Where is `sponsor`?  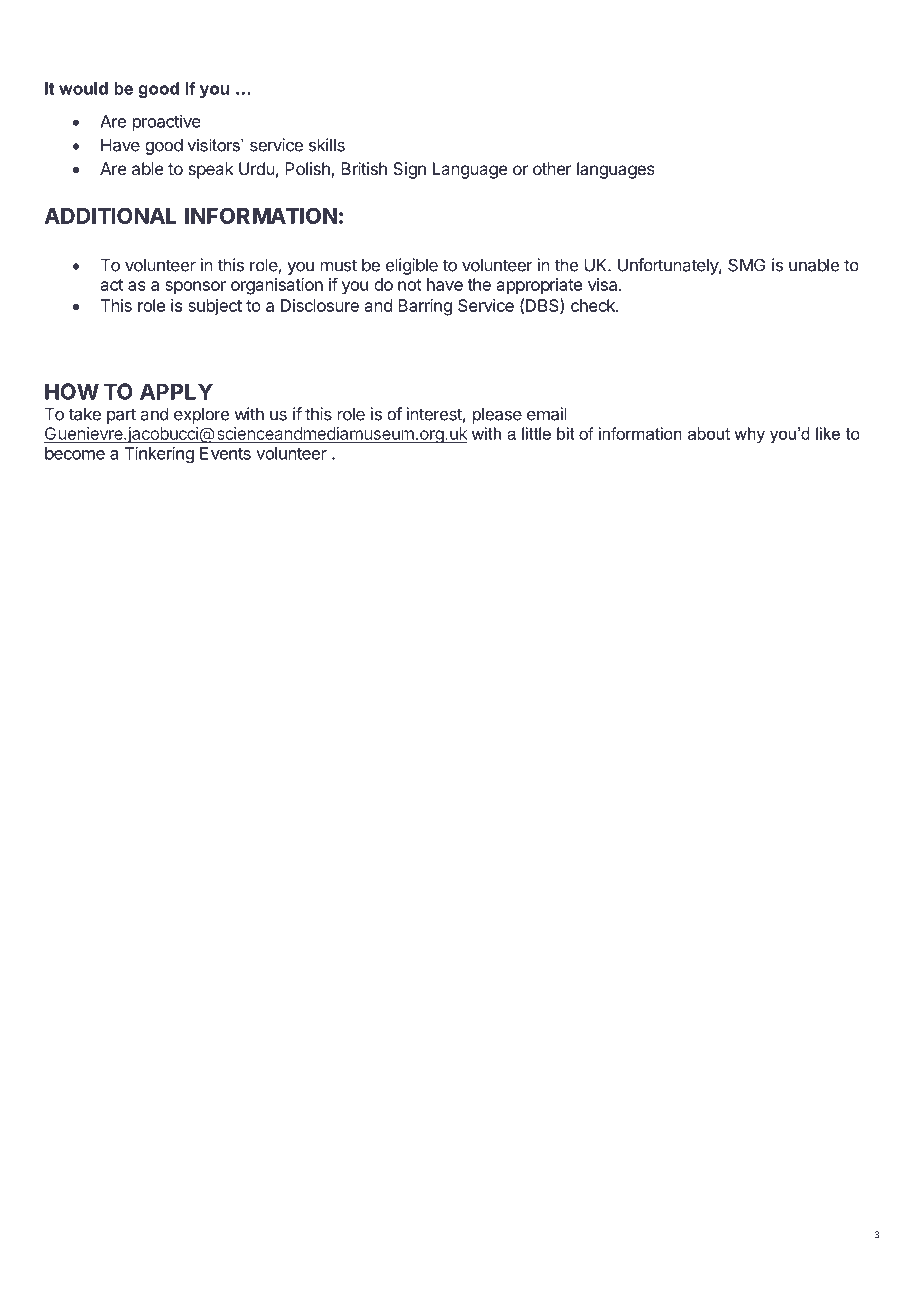
sponsor is located at coordinates (195, 288).
